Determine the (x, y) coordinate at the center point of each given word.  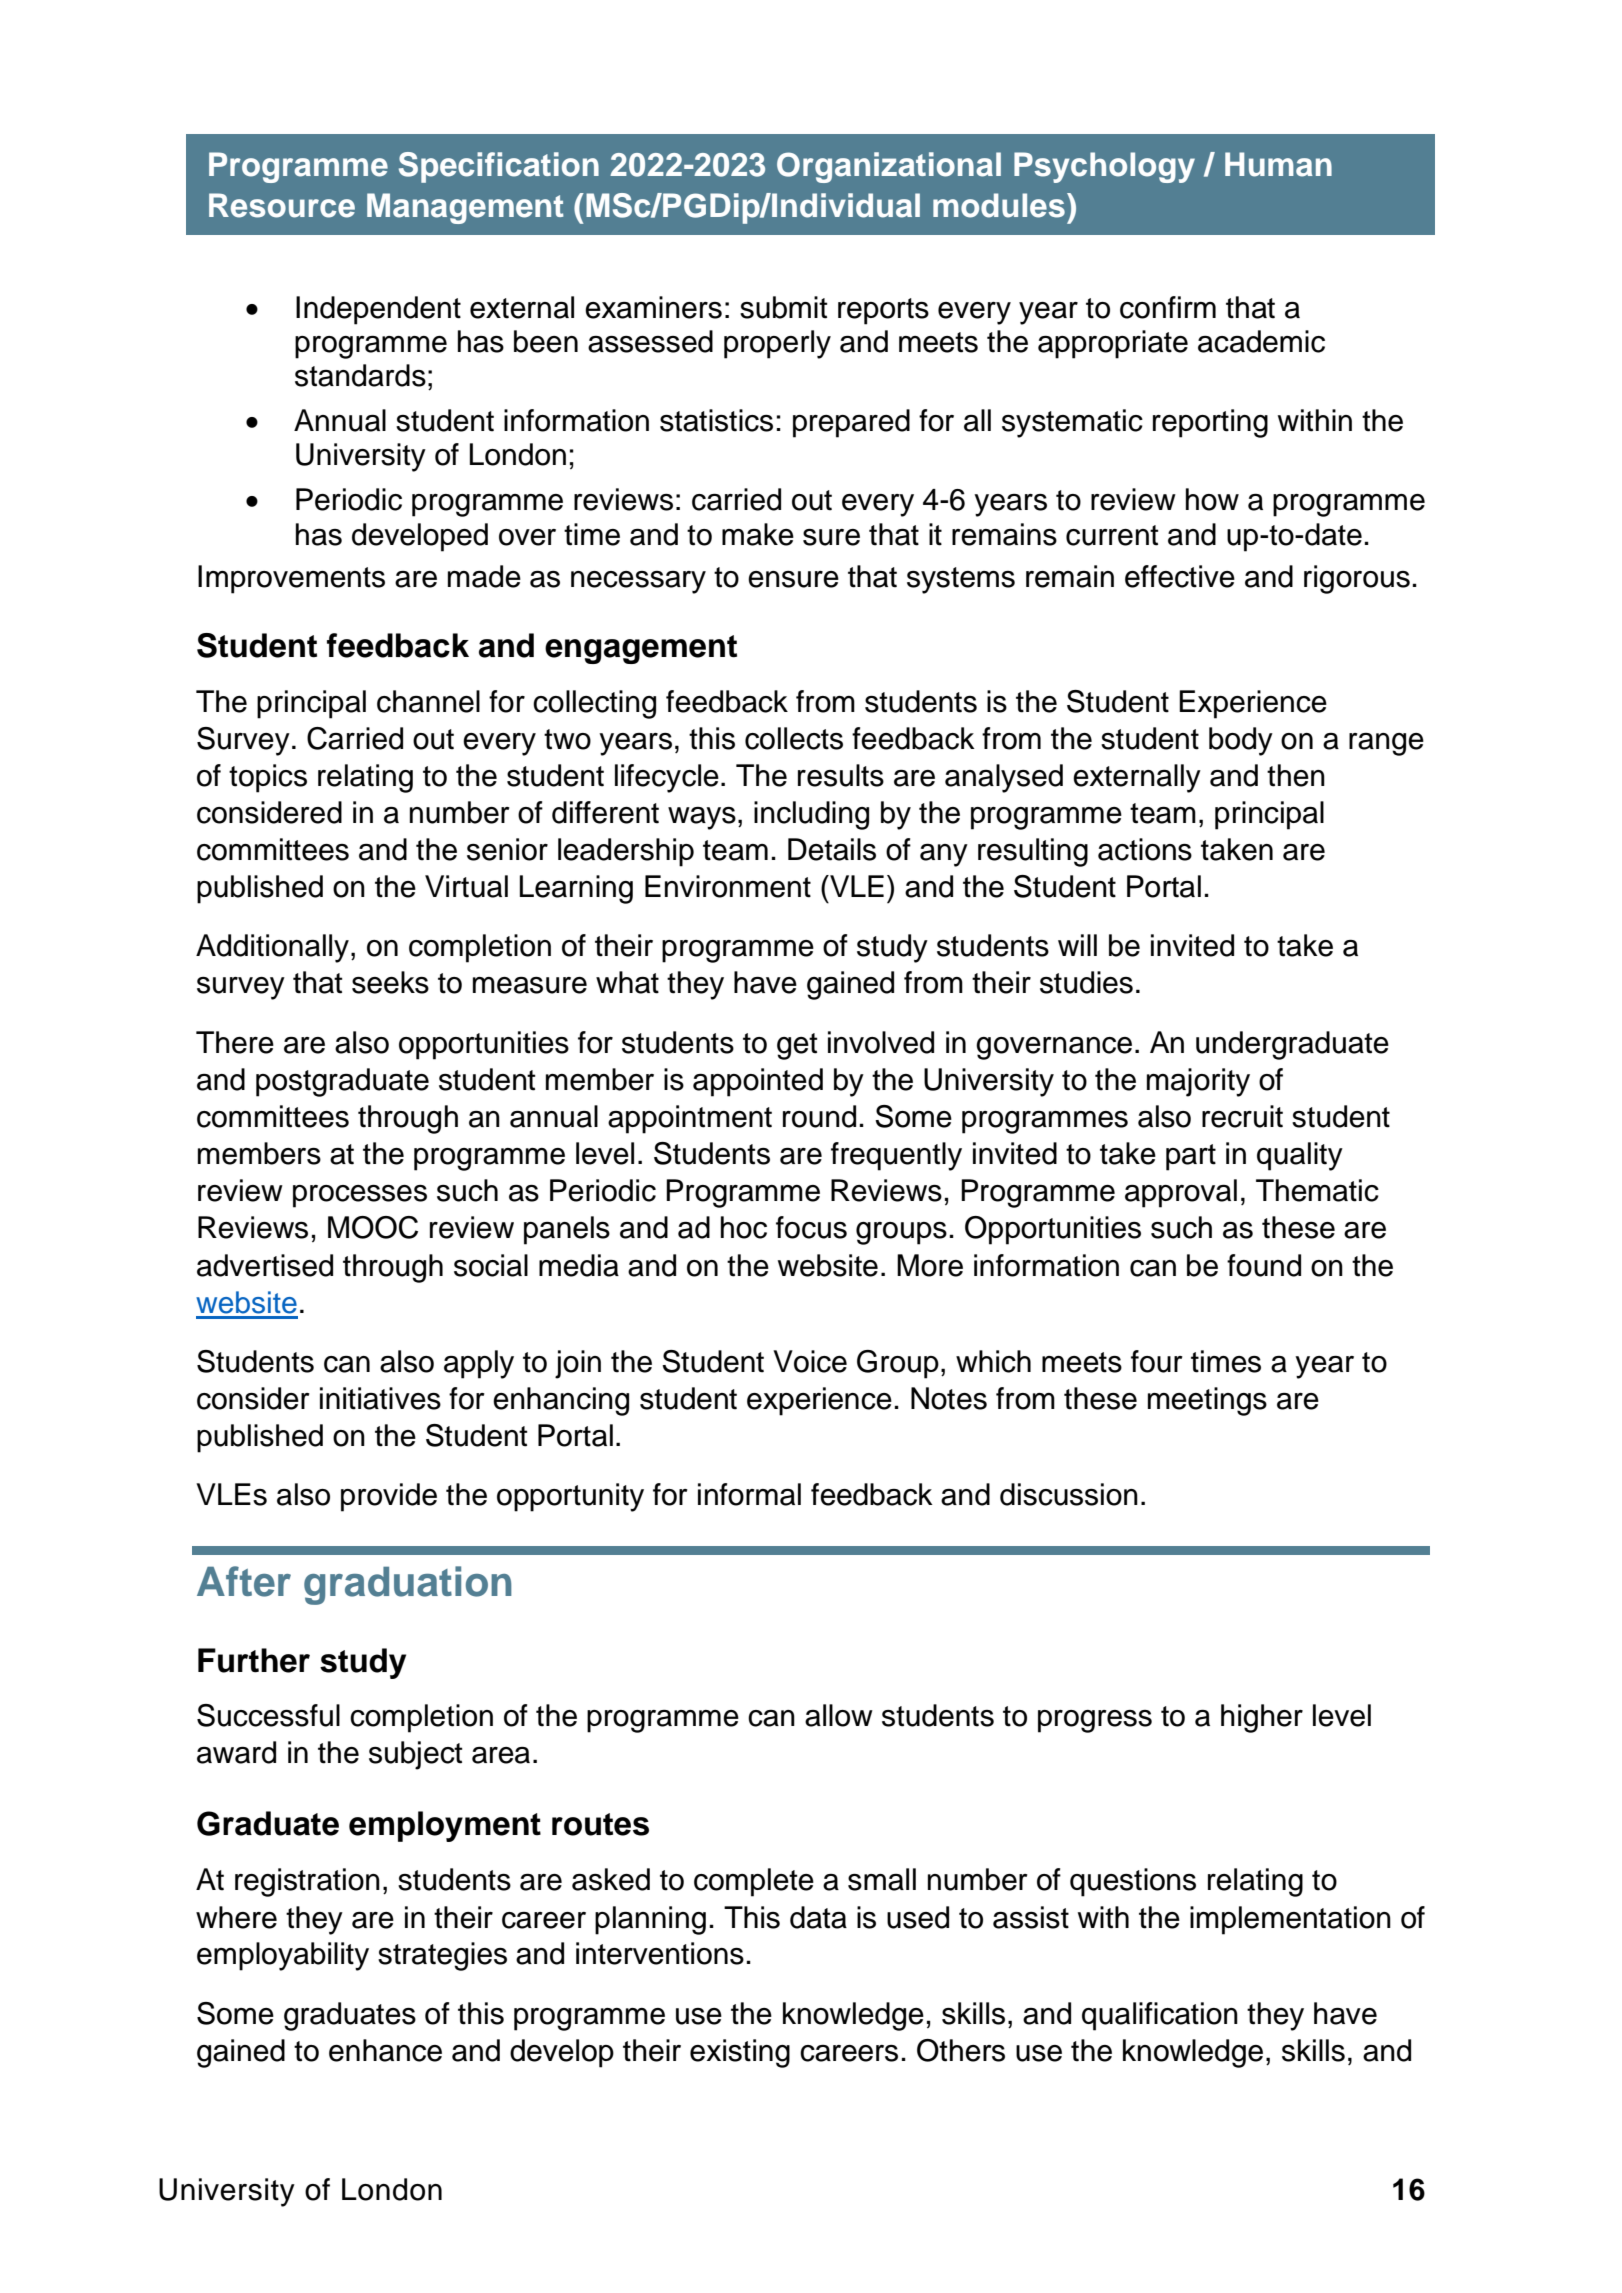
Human (1278, 164)
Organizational (889, 167)
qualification (1160, 2016)
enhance (385, 2050)
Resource (282, 205)
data (818, 1917)
